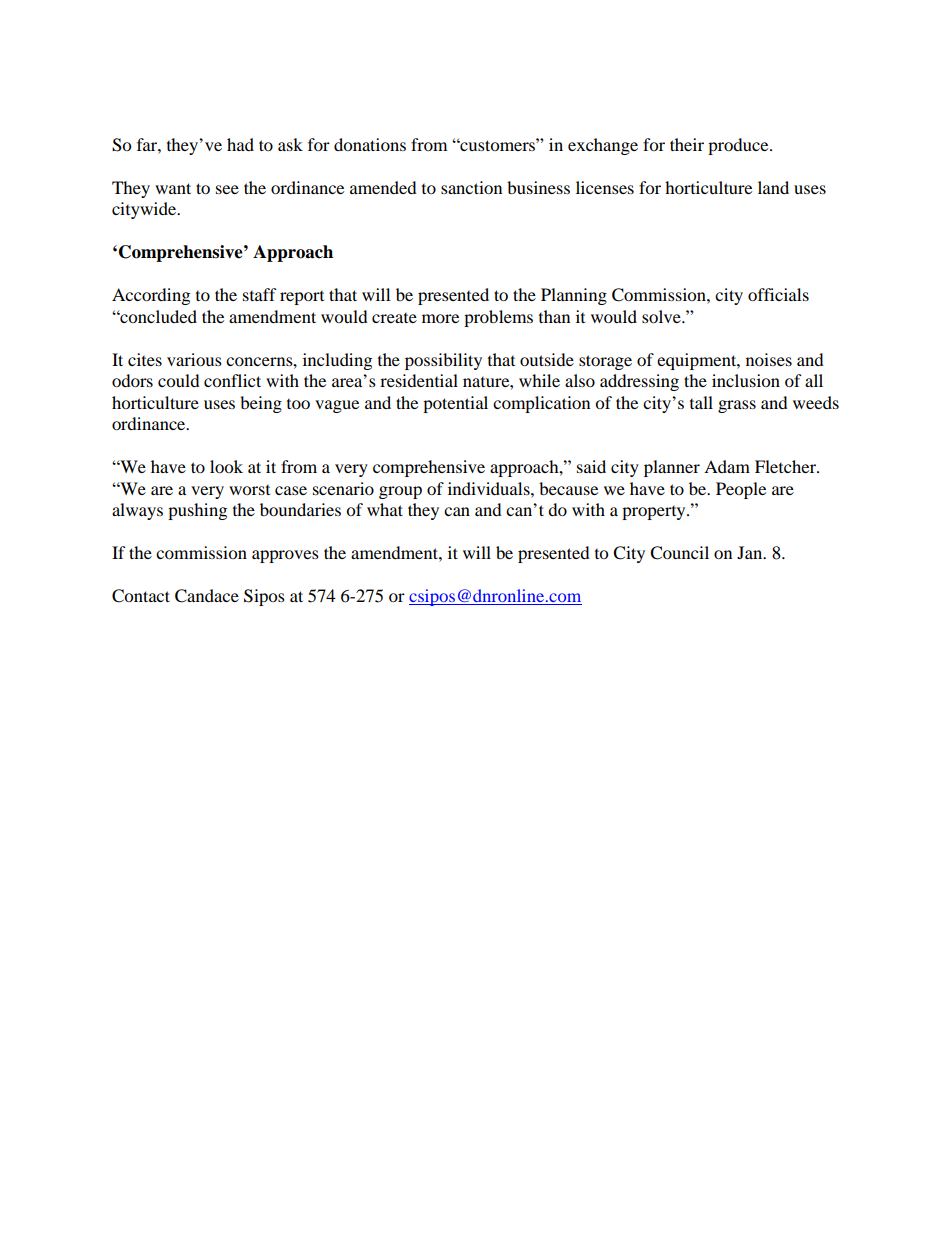  I want to click on Planning, so click(574, 296).
